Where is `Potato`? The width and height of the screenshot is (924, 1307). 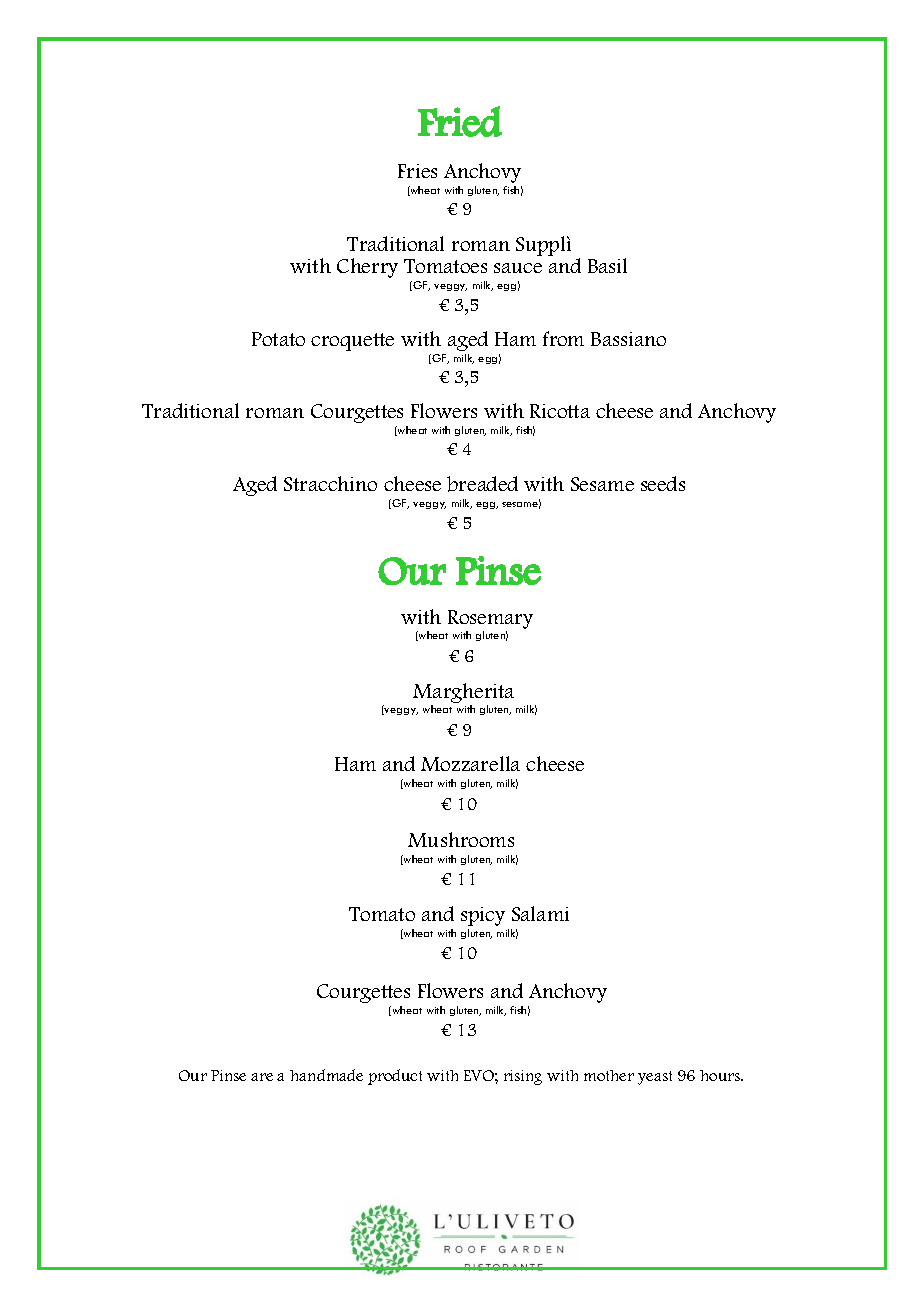 Potato is located at coordinates (278, 339).
